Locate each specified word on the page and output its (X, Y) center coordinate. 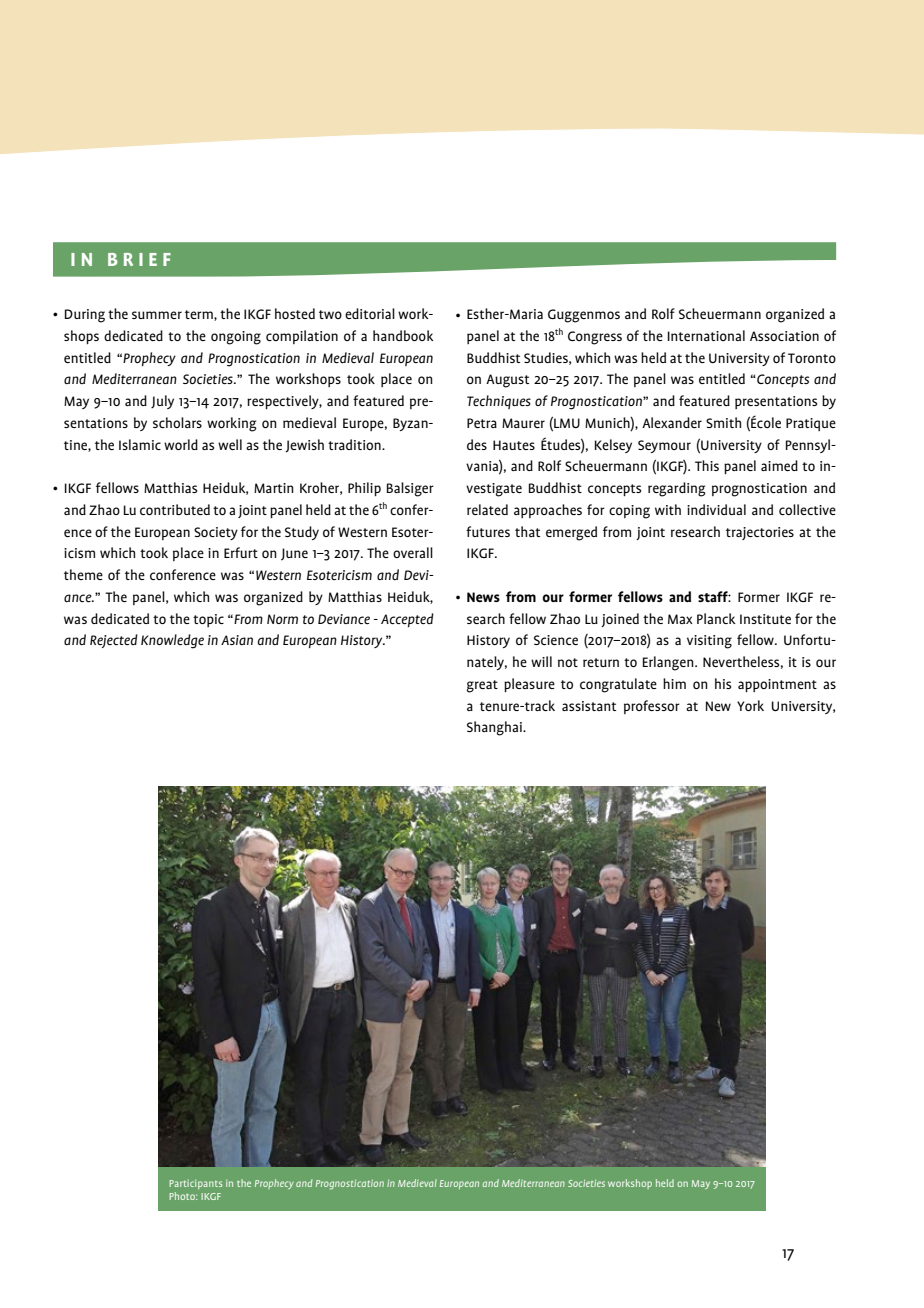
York (750, 705)
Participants (196, 1184)
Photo (183, 1196)
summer (157, 315)
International (706, 335)
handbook (403, 335)
